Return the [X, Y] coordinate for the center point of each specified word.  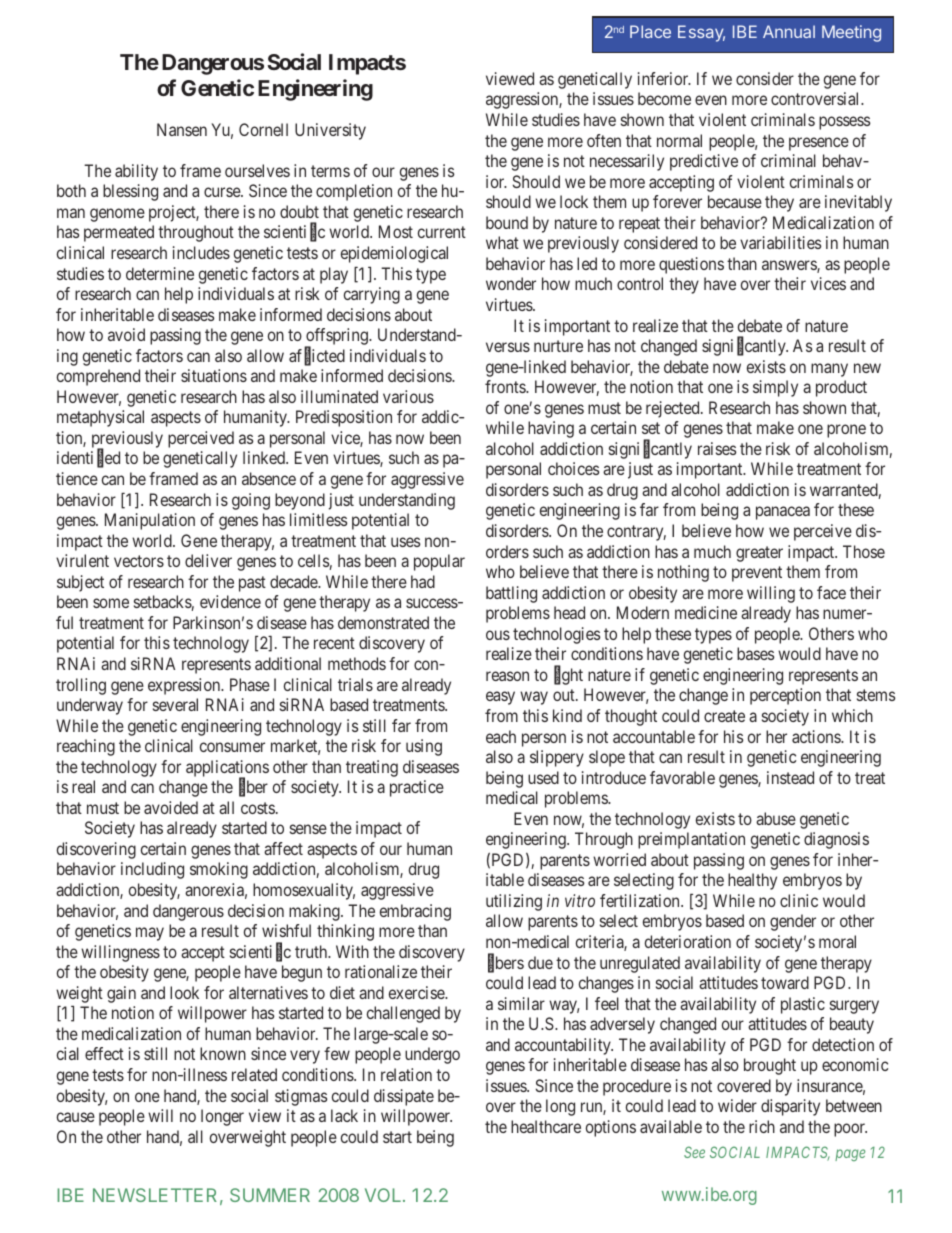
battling [511, 594]
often [604, 140]
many [829, 370]
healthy [752, 881]
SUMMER [270, 1195]
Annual [789, 31]
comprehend [98, 377]
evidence [230, 601]
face [831, 592]
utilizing [514, 902]
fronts [506, 386]
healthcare [546, 1126]
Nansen [182, 129]
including [152, 870]
